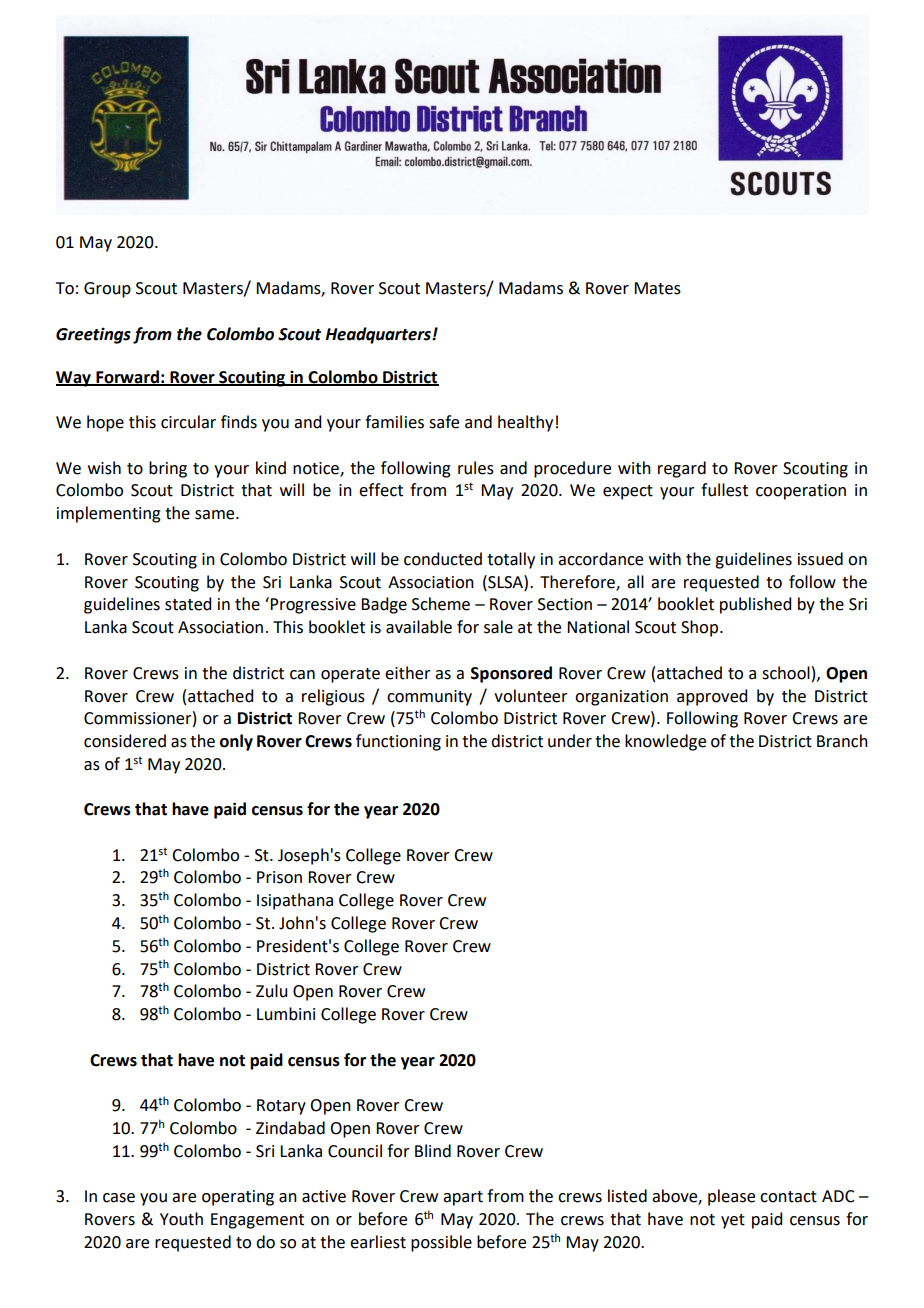 The width and height of the screenshot is (924, 1308). Describe the element at coordinates (181, 1219) in the screenshot. I see `Youth` at that location.
